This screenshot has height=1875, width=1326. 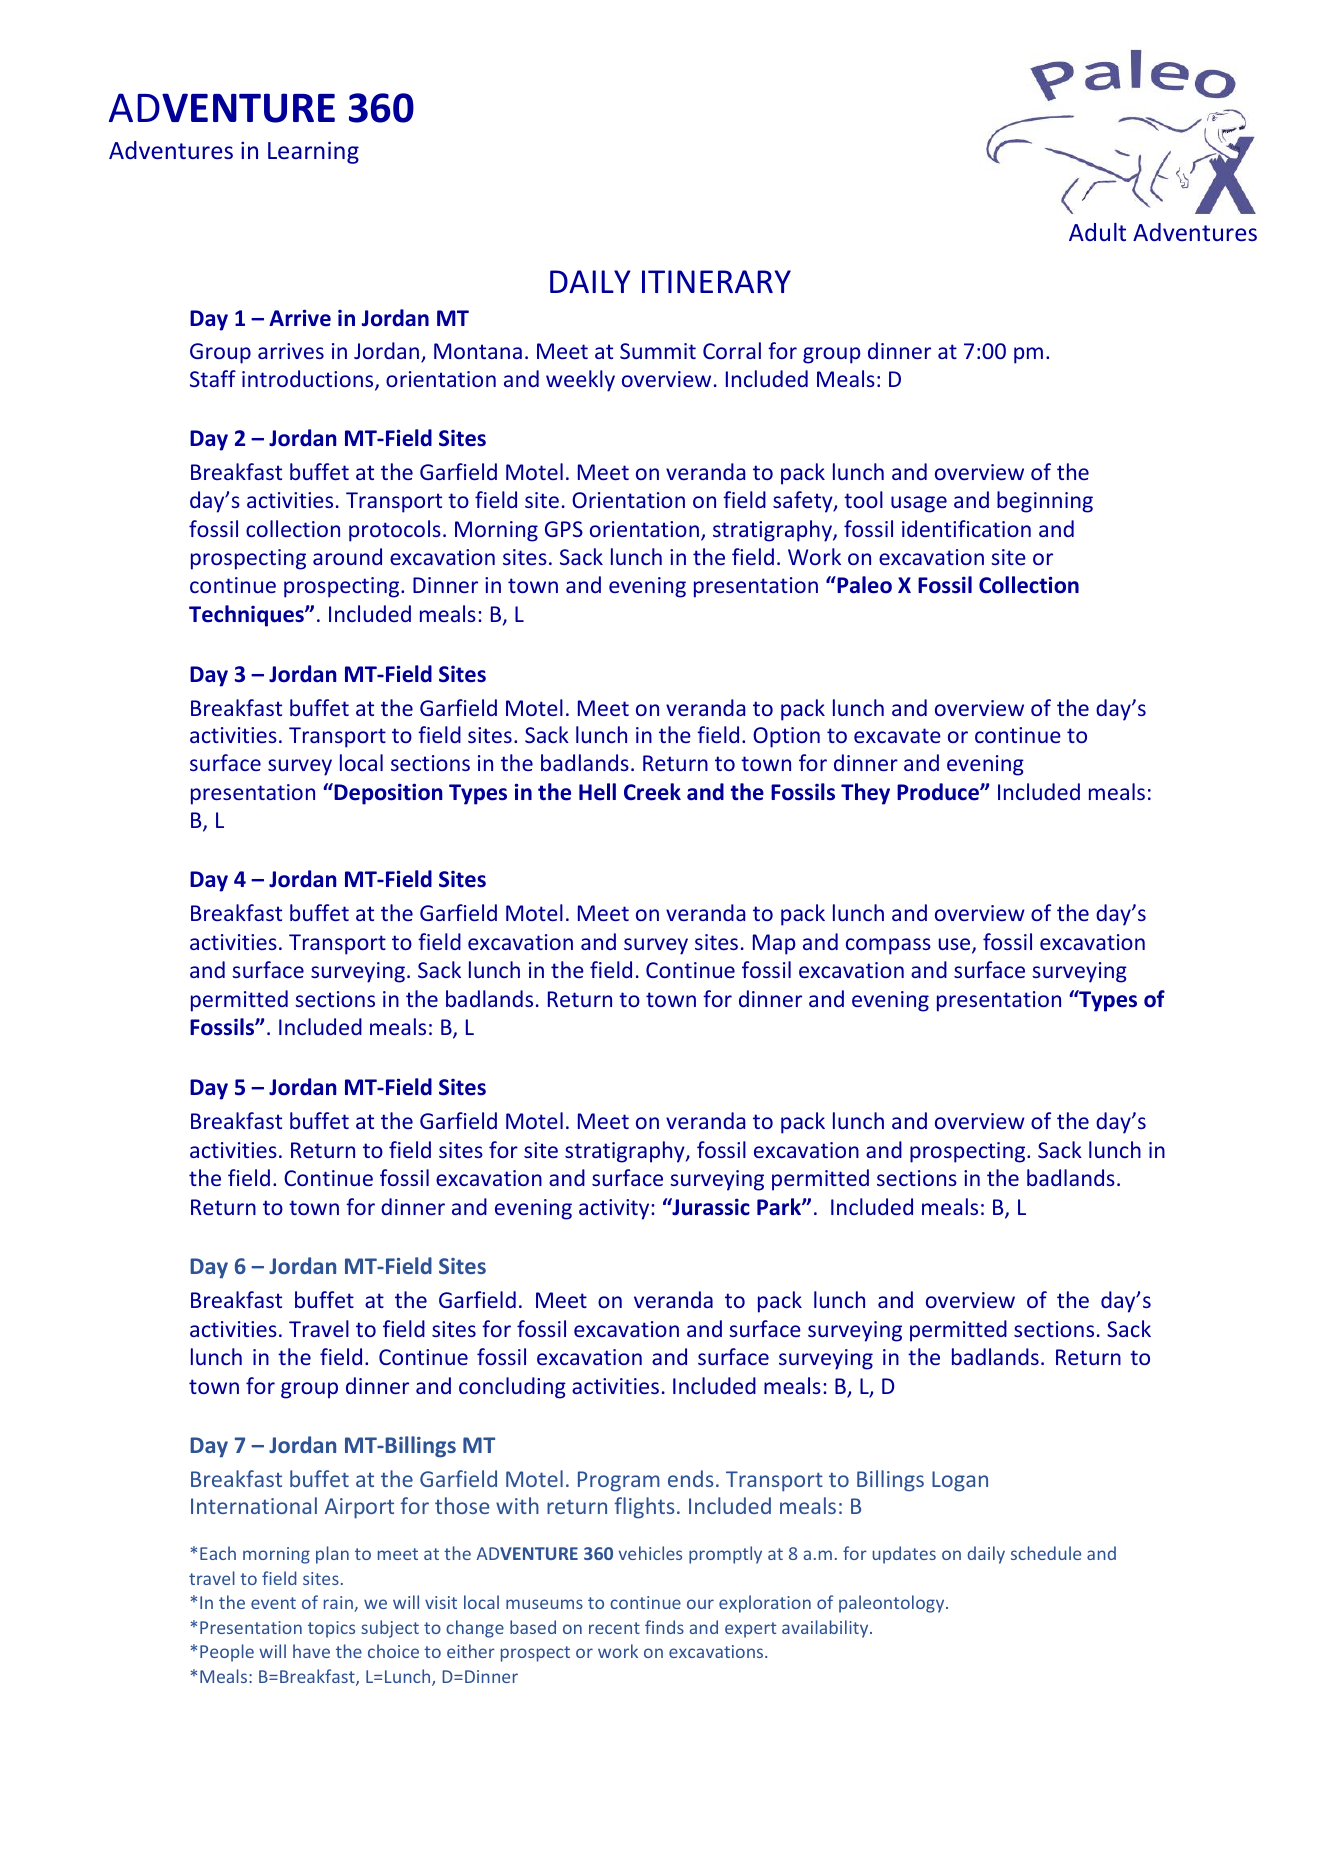 I want to click on finds, so click(x=664, y=1627).
